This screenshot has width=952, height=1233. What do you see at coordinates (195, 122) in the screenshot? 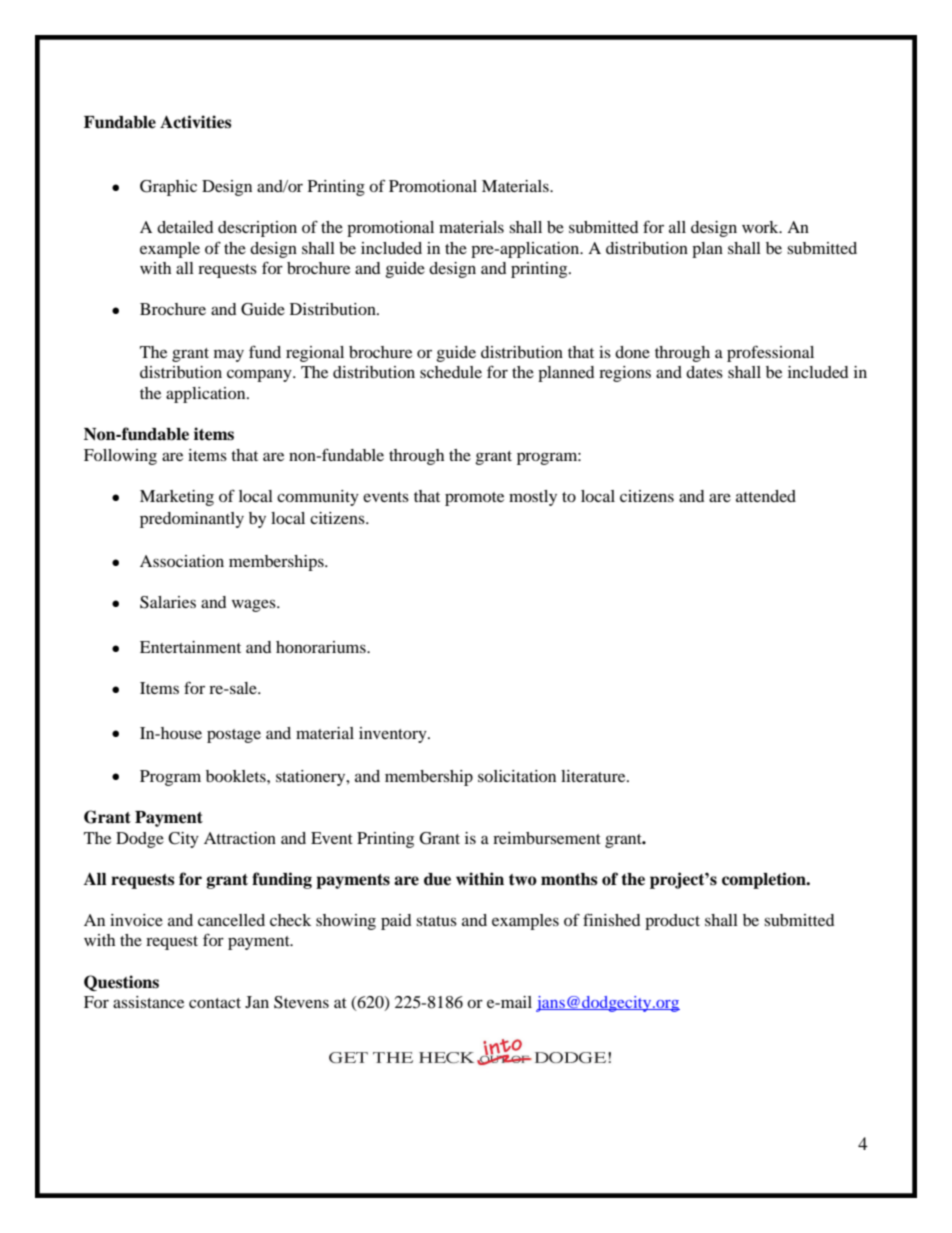
I see `Activities` at bounding box center [195, 122].
